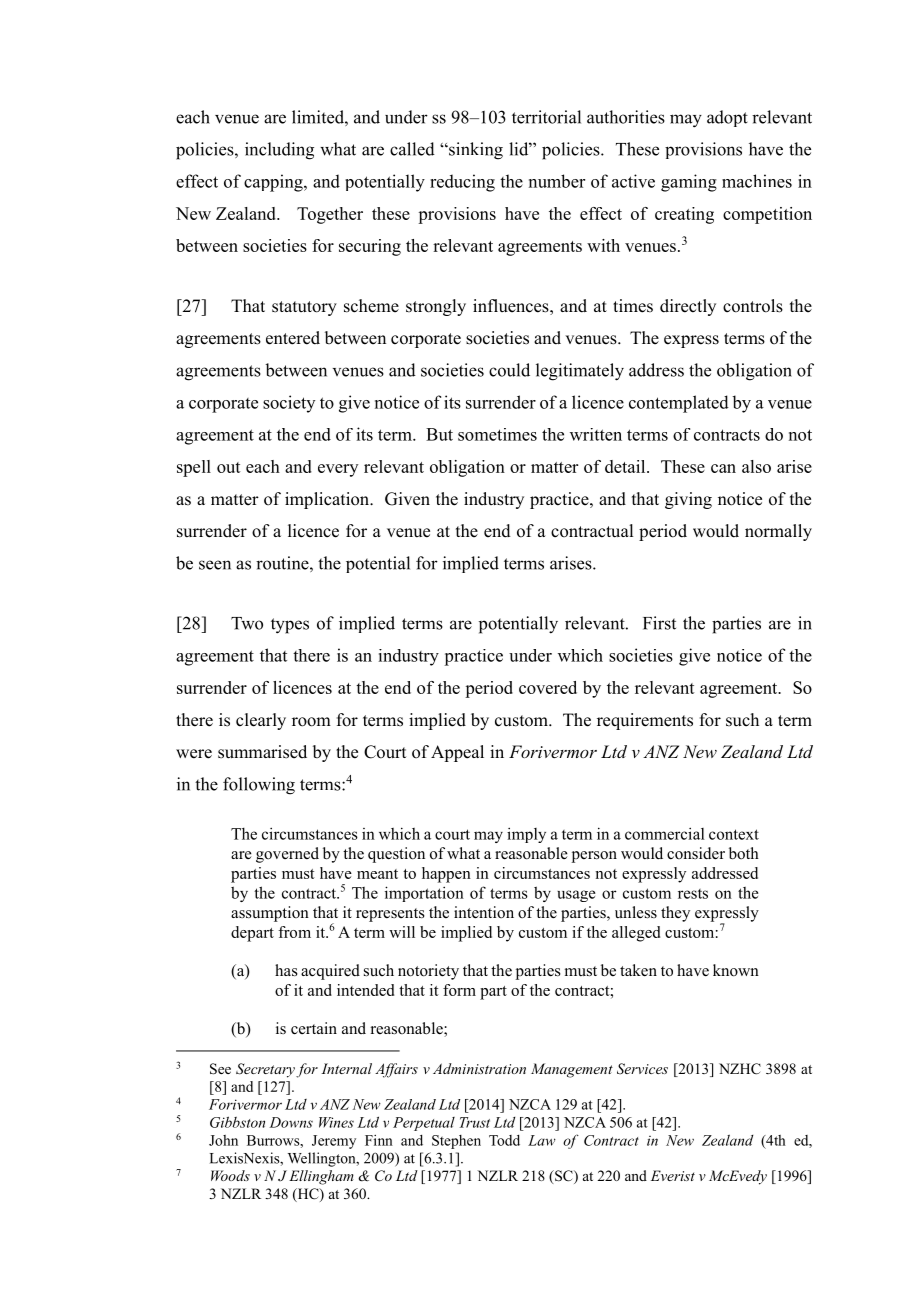 The height and width of the screenshot is (1308, 924). I want to click on Two, so click(247, 623).
